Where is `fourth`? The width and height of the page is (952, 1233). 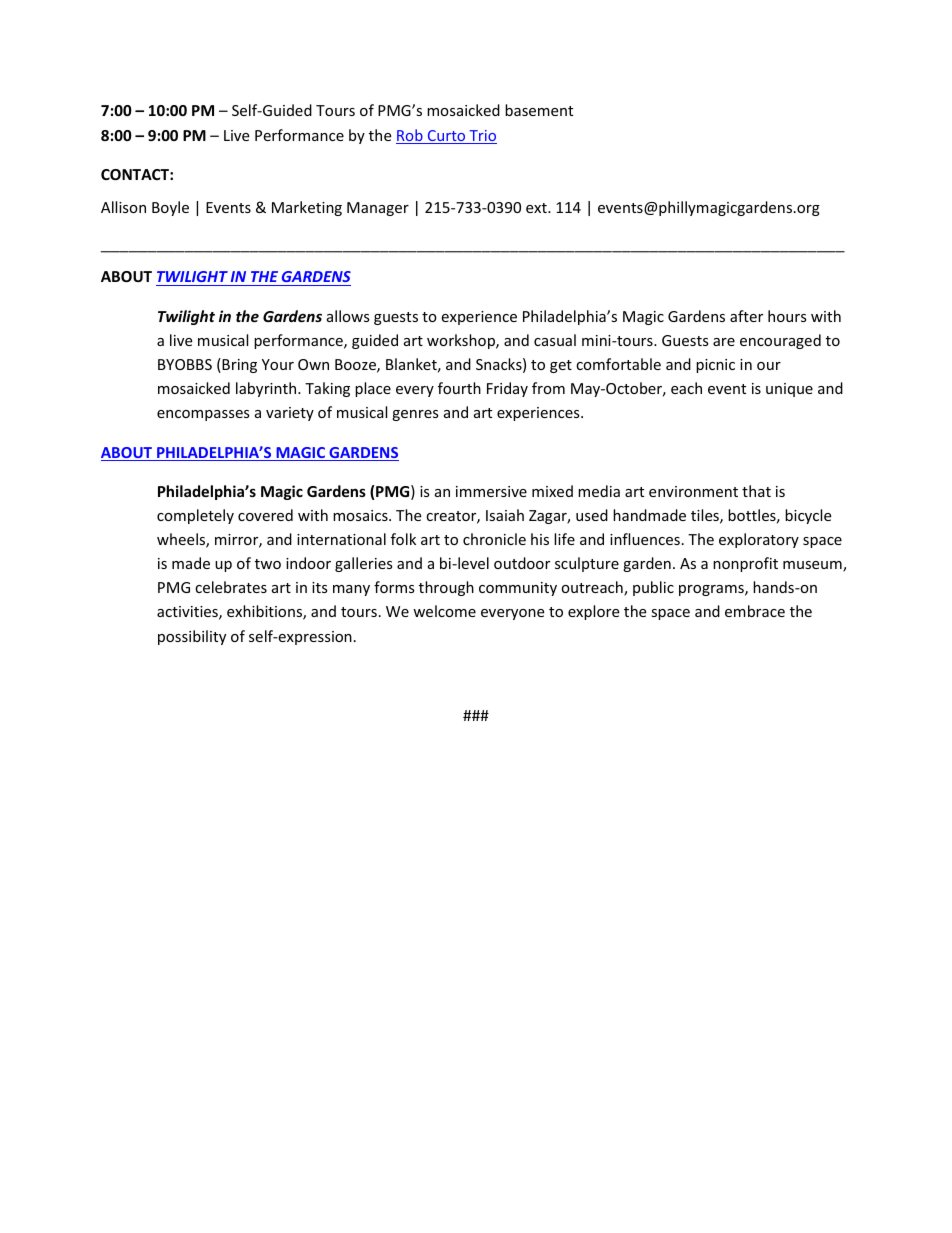 fourth is located at coordinates (459, 388).
